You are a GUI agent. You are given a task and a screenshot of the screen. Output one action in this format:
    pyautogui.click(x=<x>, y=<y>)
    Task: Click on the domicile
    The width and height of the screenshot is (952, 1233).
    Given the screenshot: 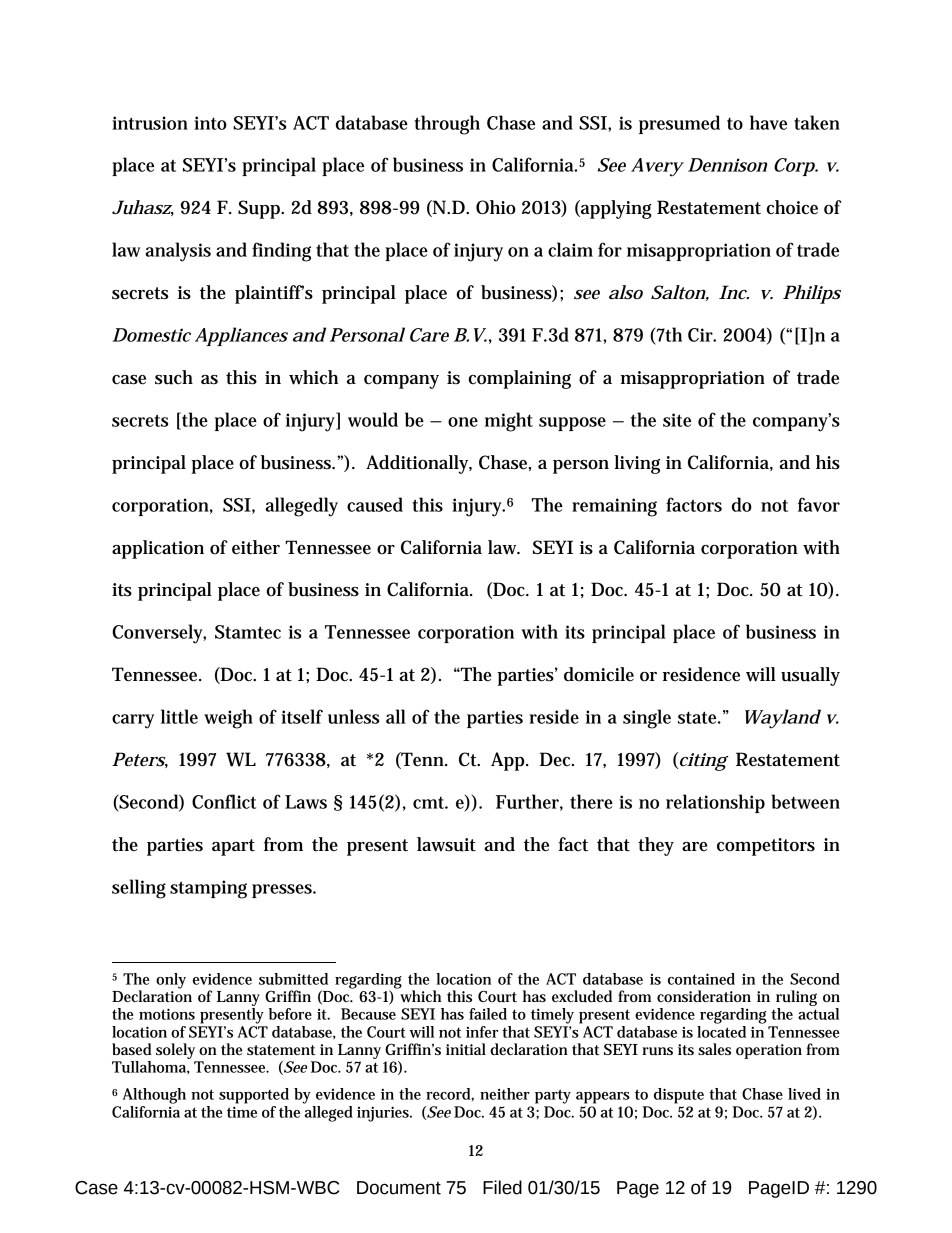 What is the action you would take?
    pyautogui.click(x=599, y=674)
